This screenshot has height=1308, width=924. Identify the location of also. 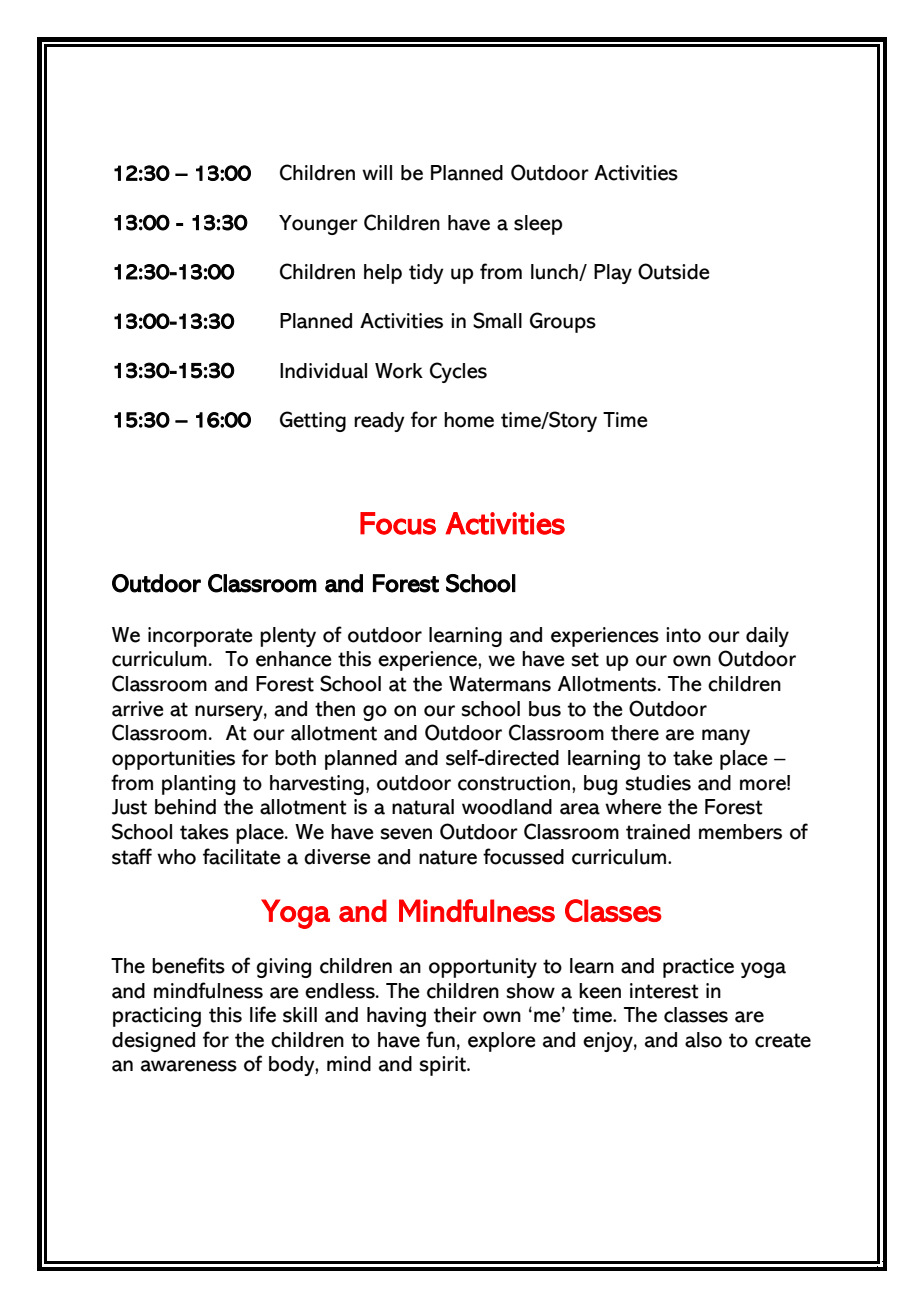
(703, 1040).
